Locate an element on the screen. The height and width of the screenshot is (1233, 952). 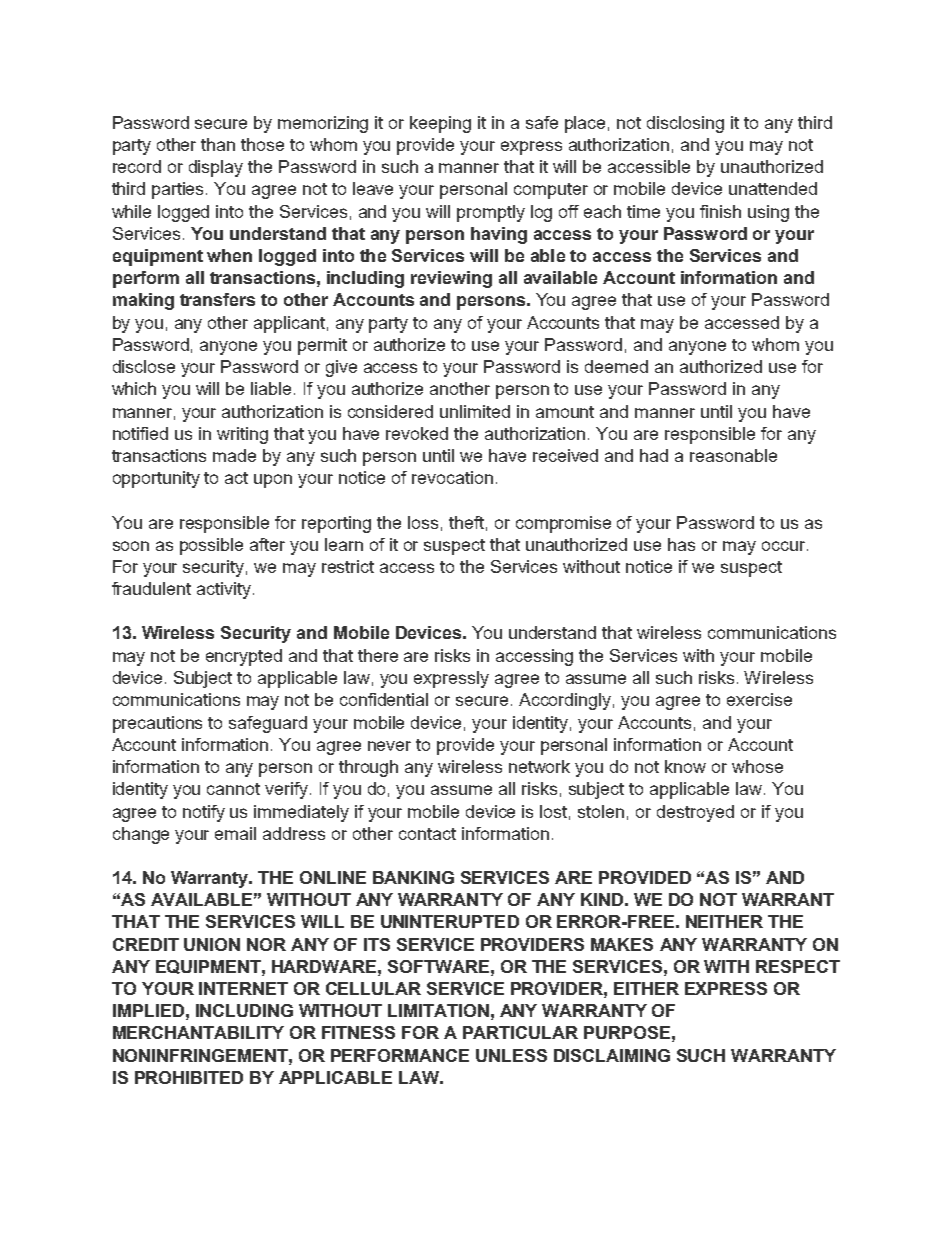
PURPOSE is located at coordinates (627, 1032).
